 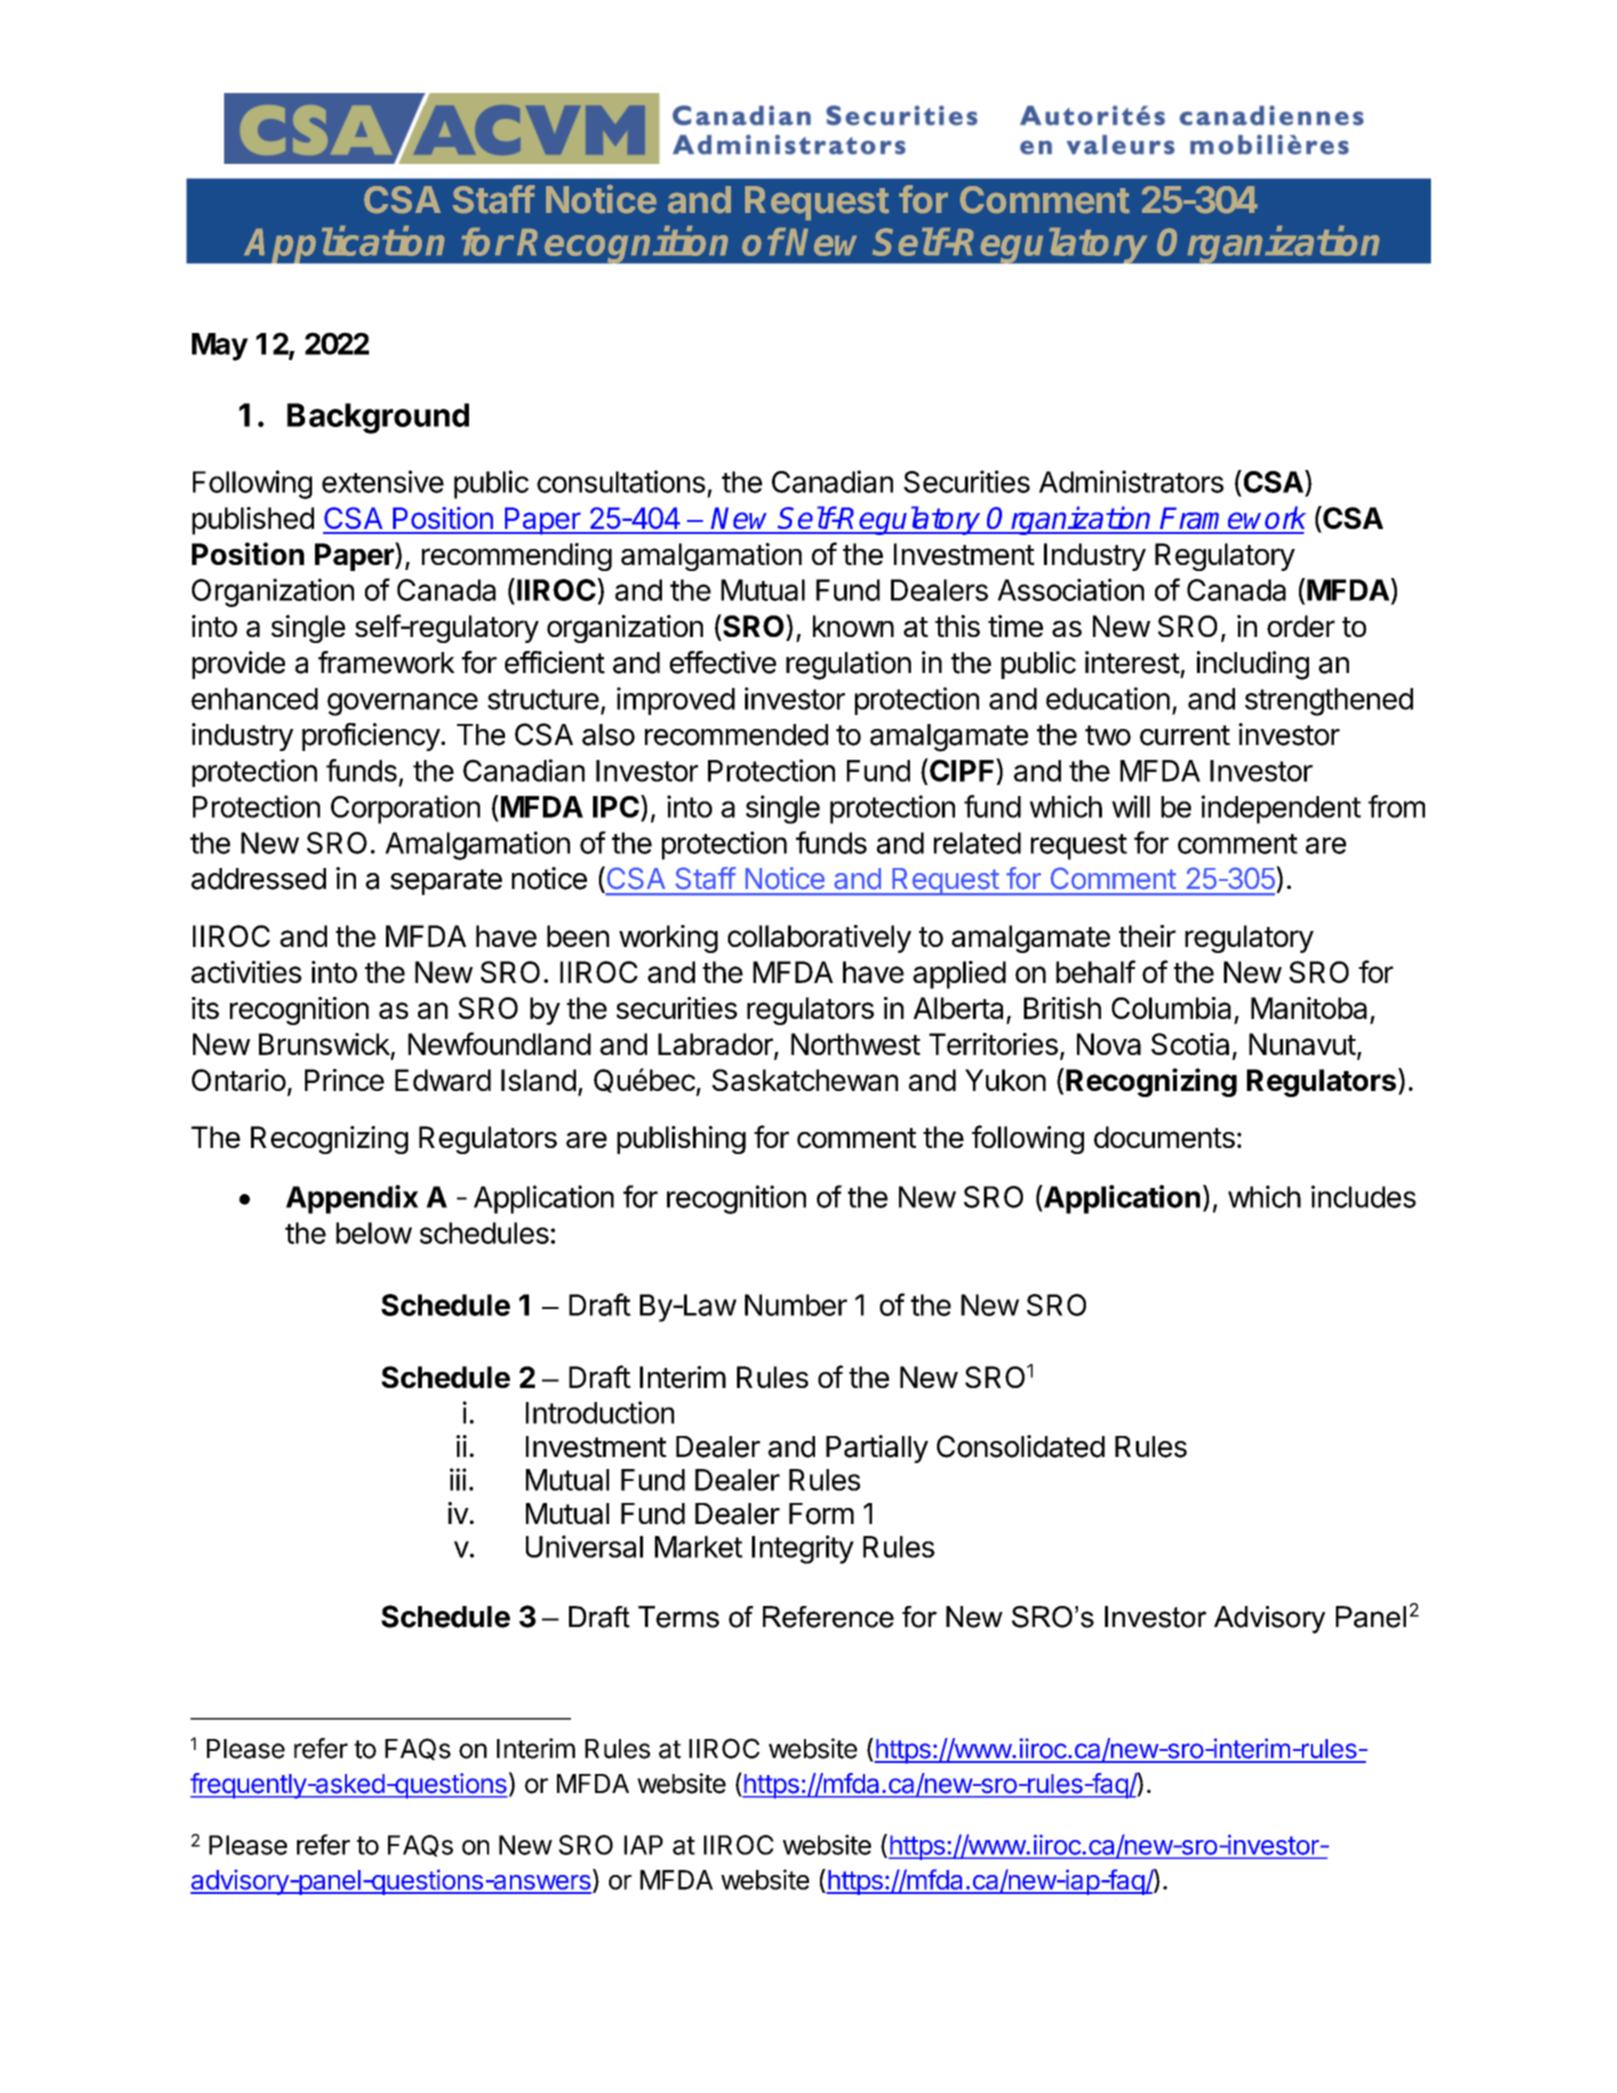 I want to click on publishing, so click(x=681, y=1140).
